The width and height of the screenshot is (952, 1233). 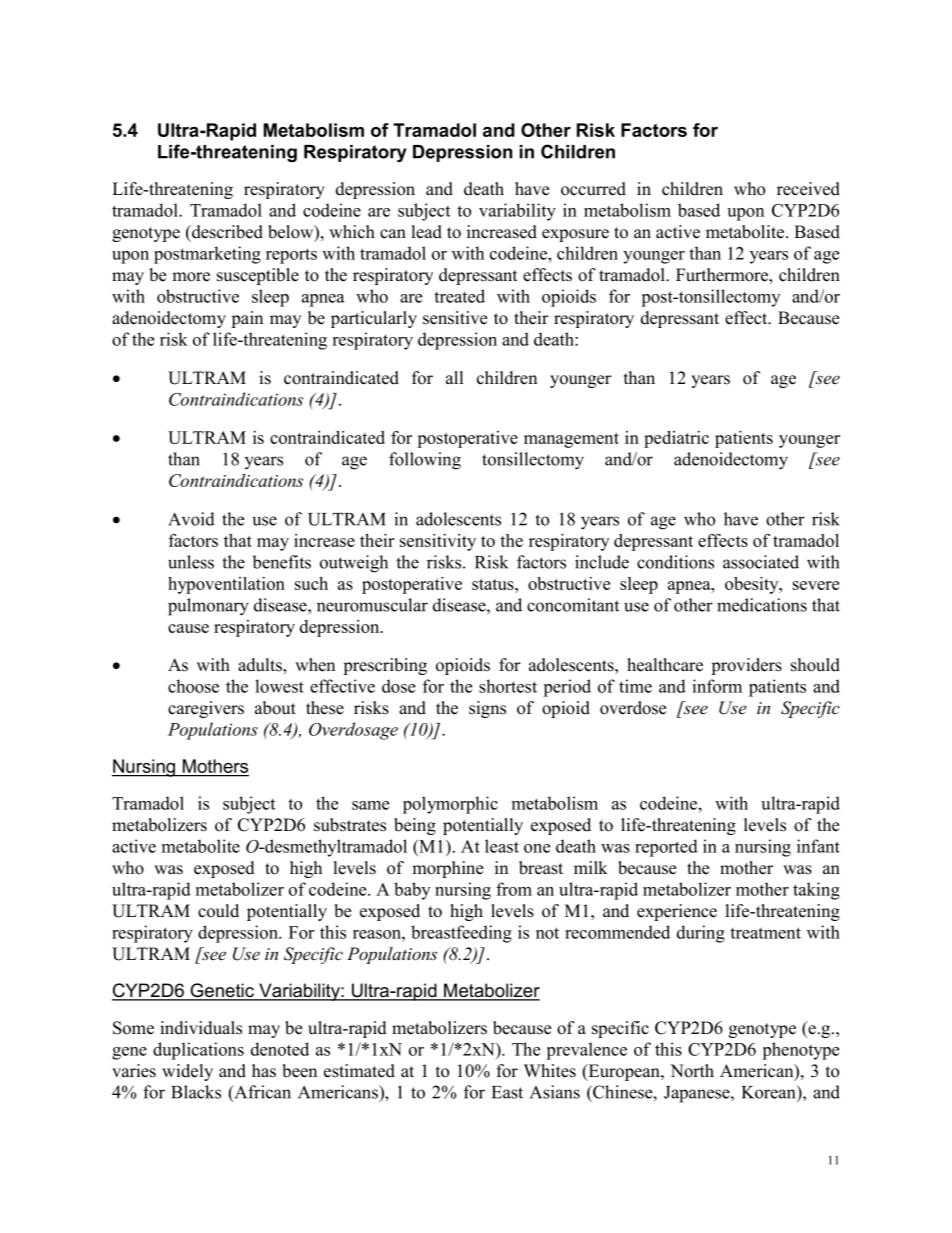 What do you see at coordinates (746, 666) in the screenshot?
I see `providers` at bounding box center [746, 666].
